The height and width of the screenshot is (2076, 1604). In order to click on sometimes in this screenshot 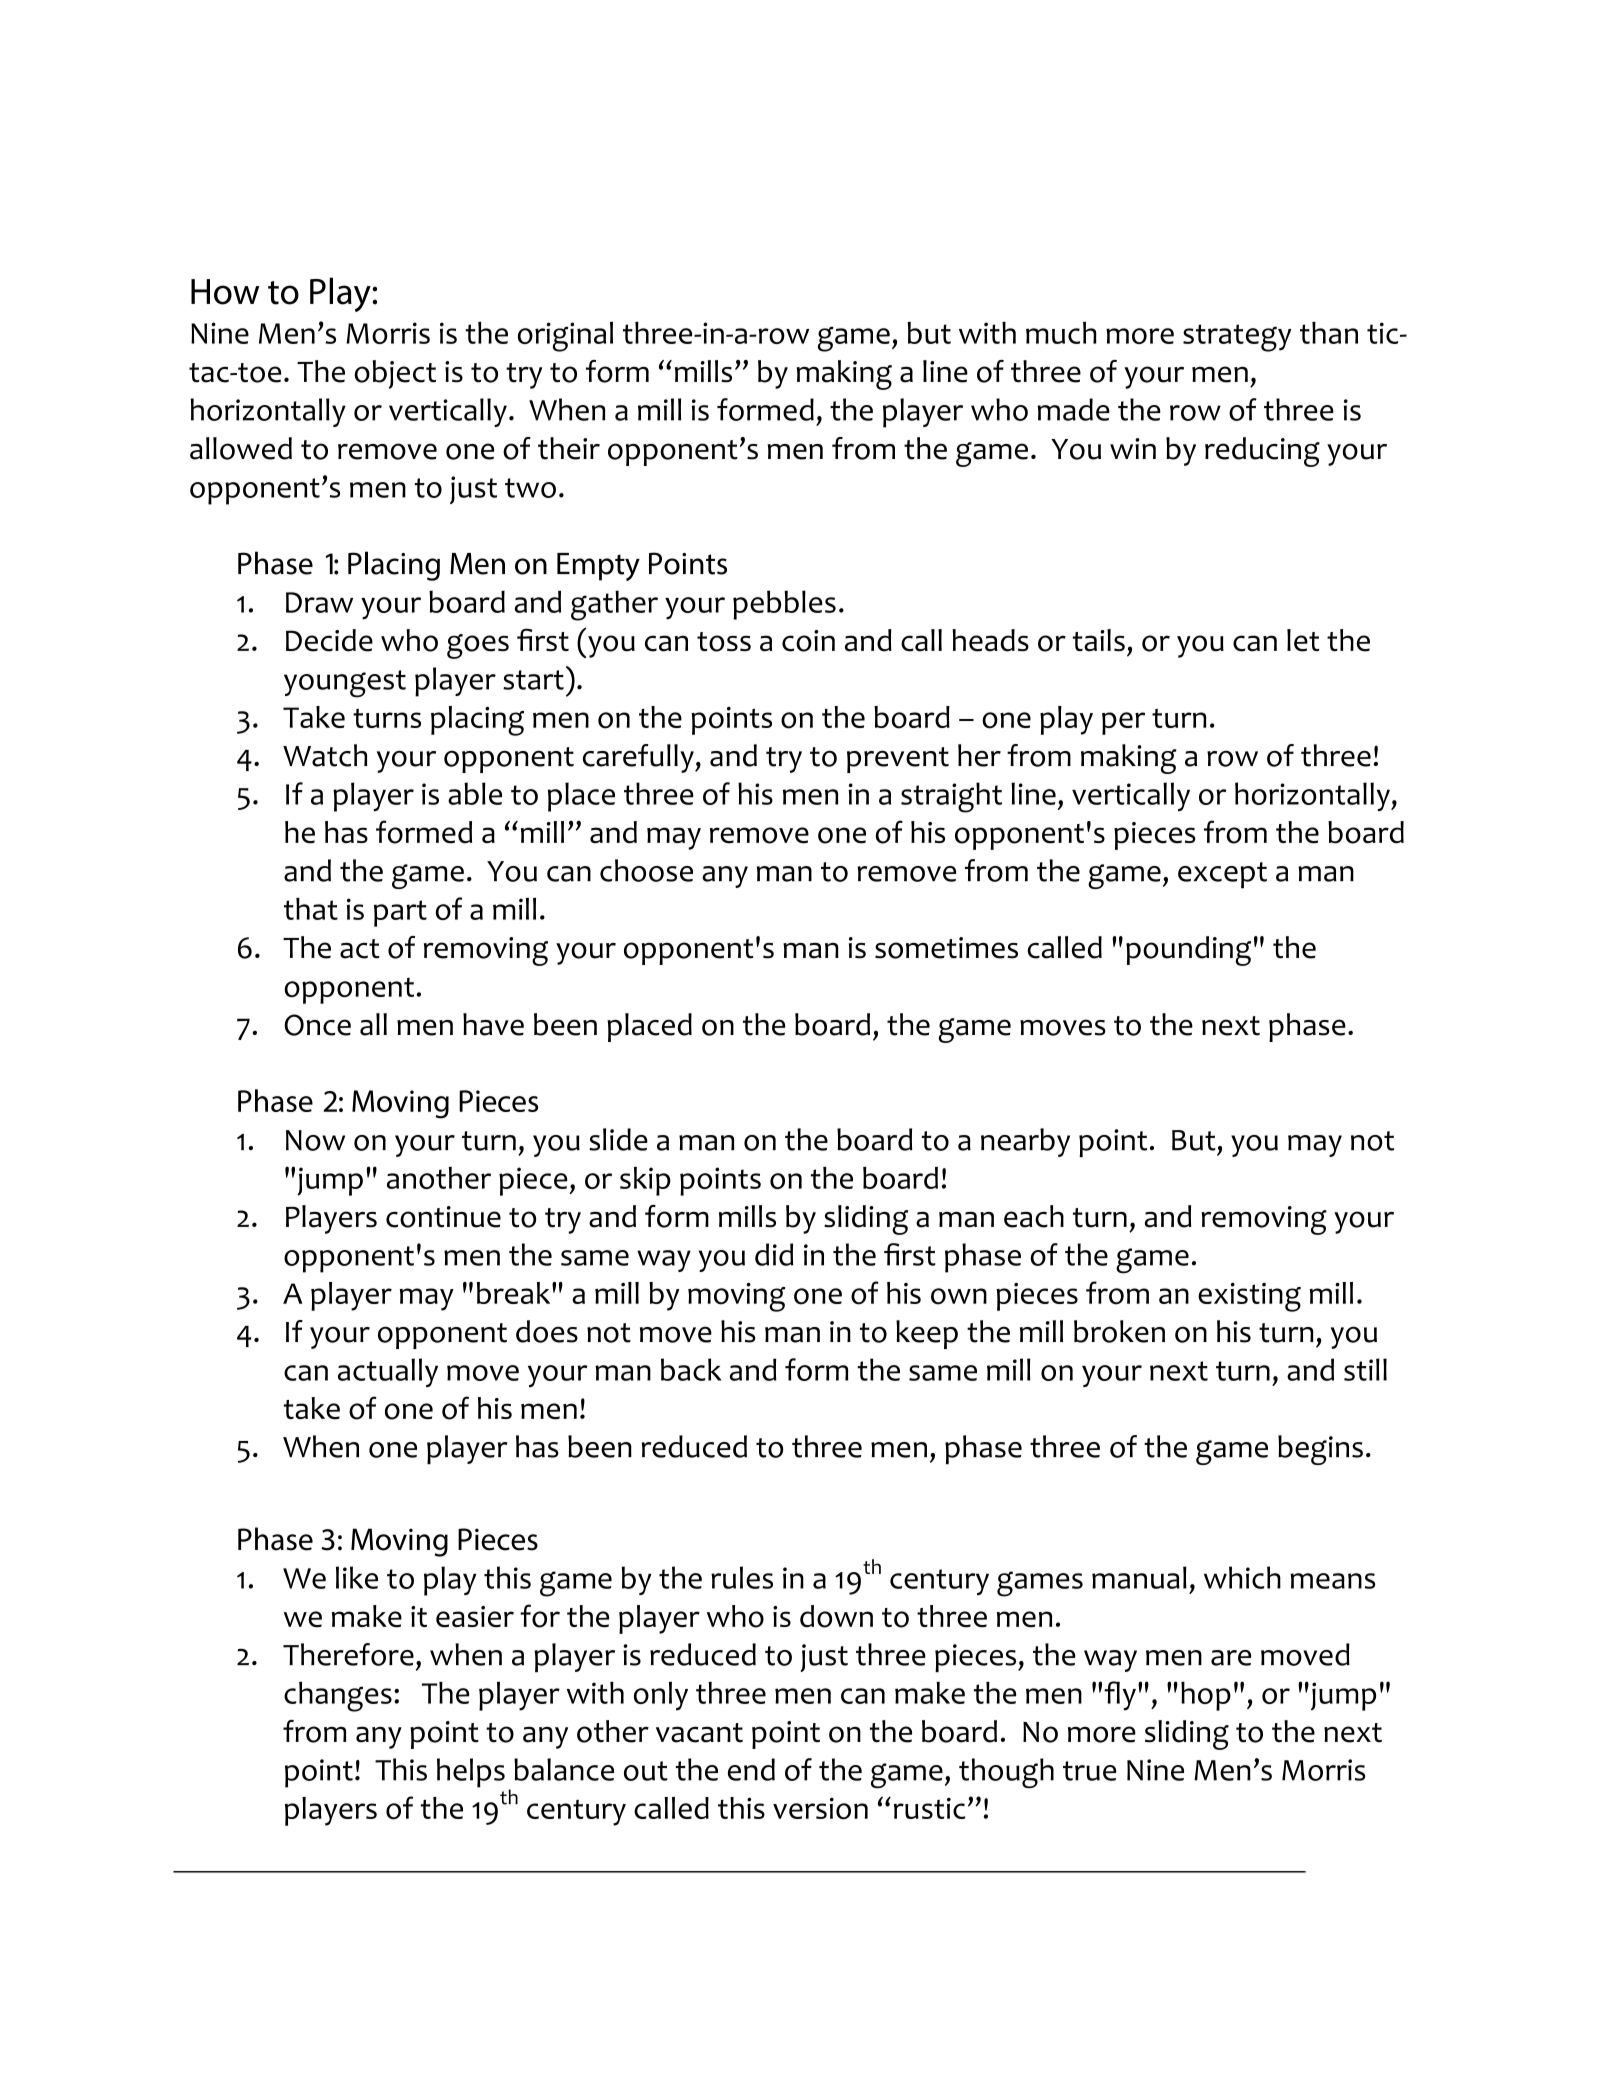, I will do `click(946, 948)`.
